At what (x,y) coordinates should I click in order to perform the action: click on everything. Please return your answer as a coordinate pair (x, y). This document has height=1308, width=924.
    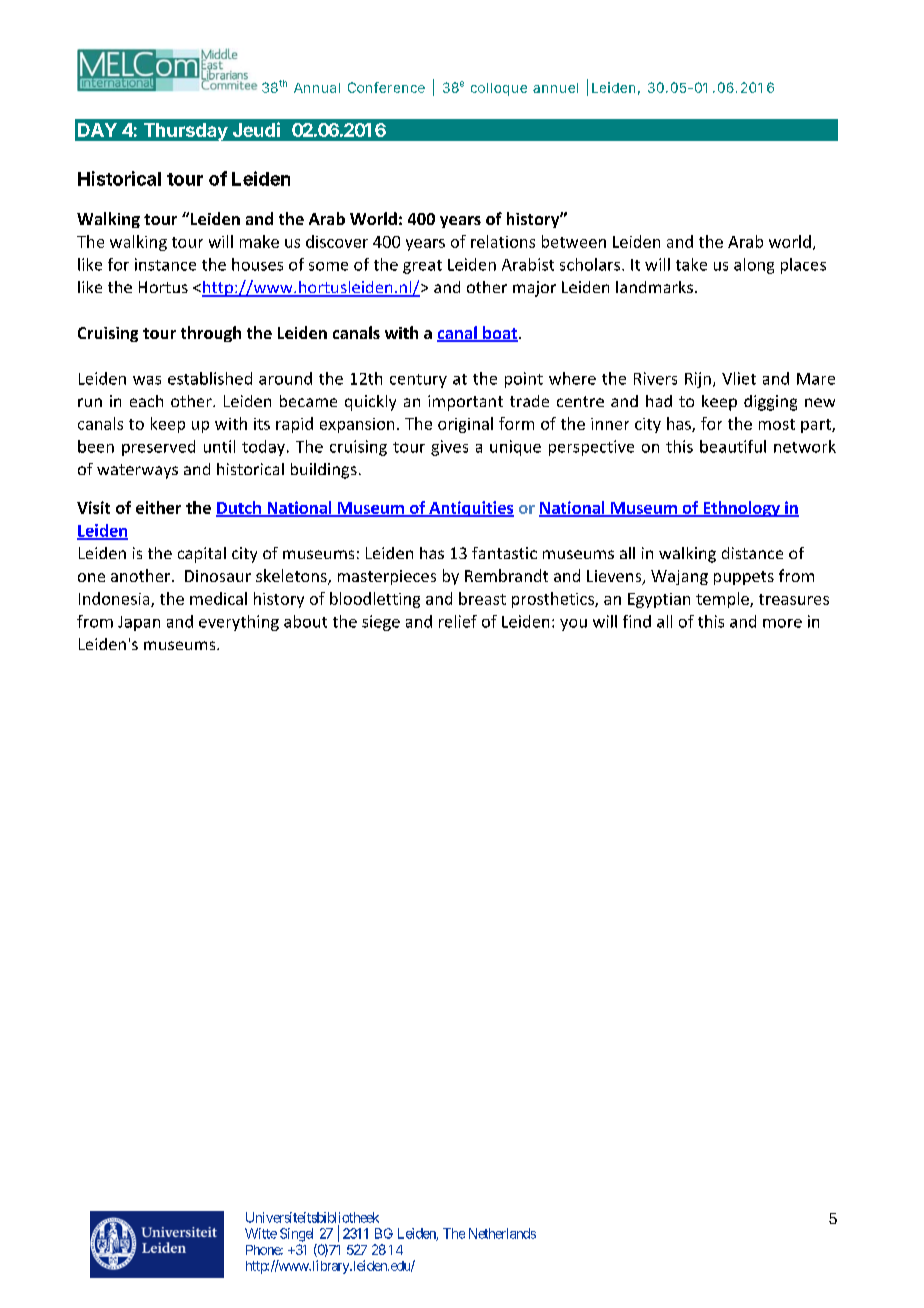
    Looking at the image, I should click on (239, 623).
